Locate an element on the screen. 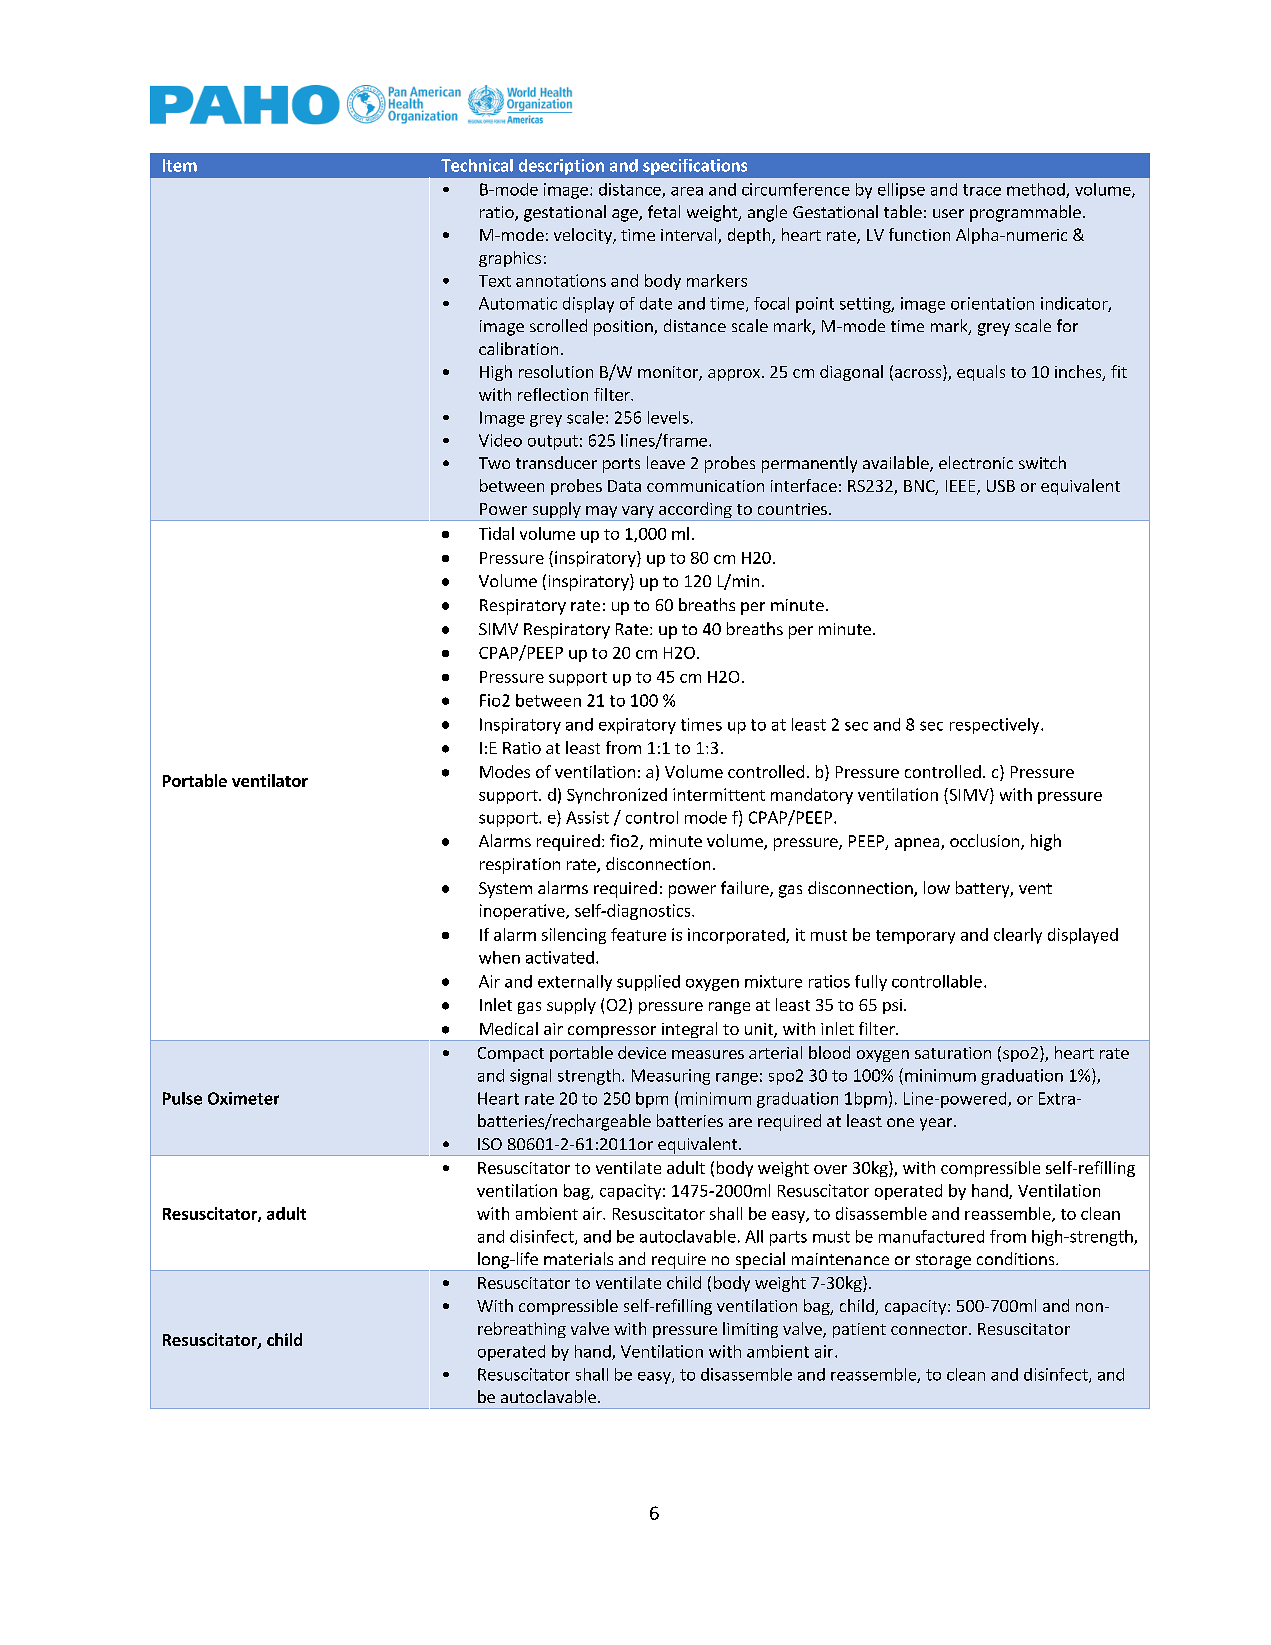  fetal is located at coordinates (664, 211).
